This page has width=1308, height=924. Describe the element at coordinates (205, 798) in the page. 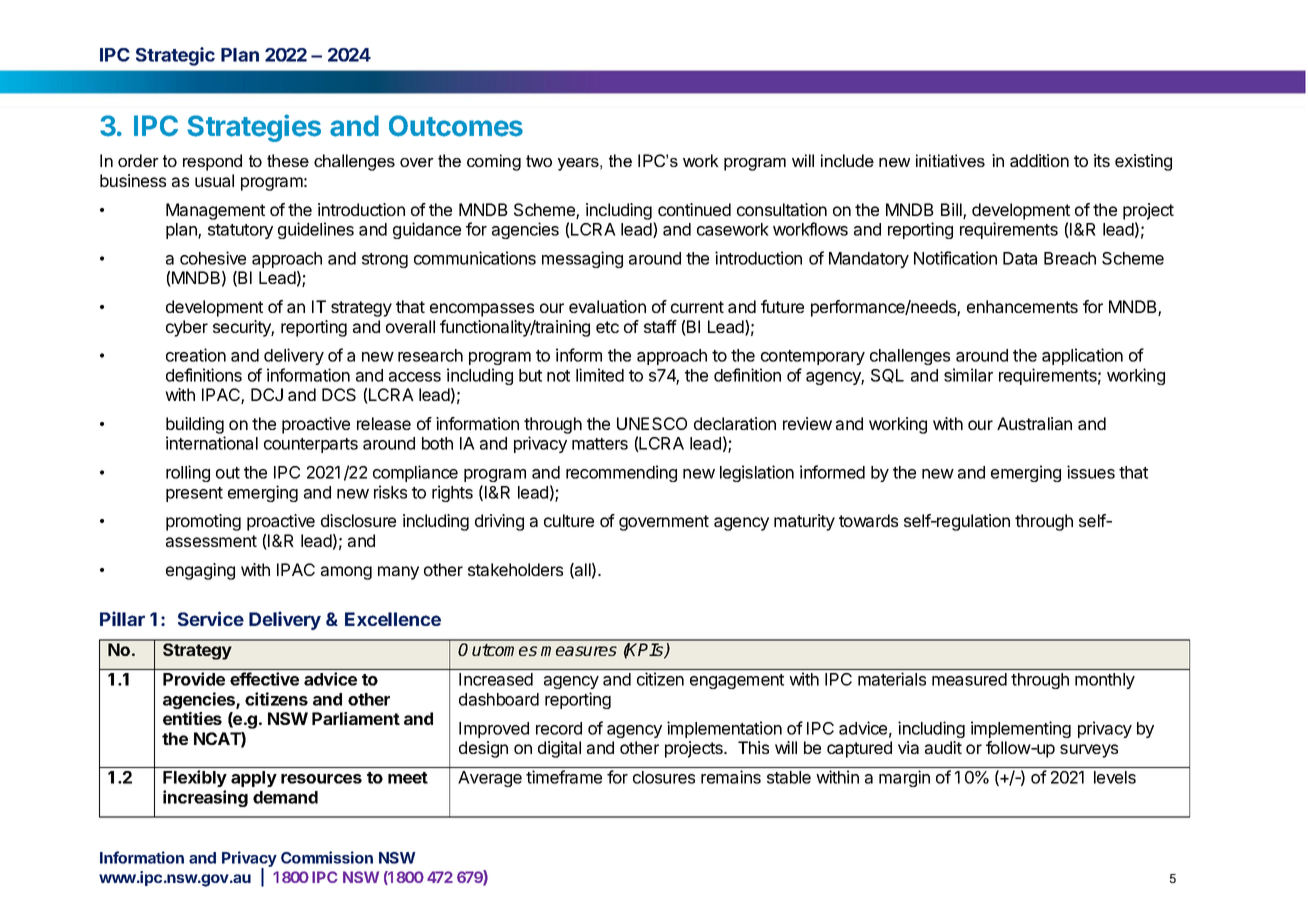

I see `increasing` at that location.
